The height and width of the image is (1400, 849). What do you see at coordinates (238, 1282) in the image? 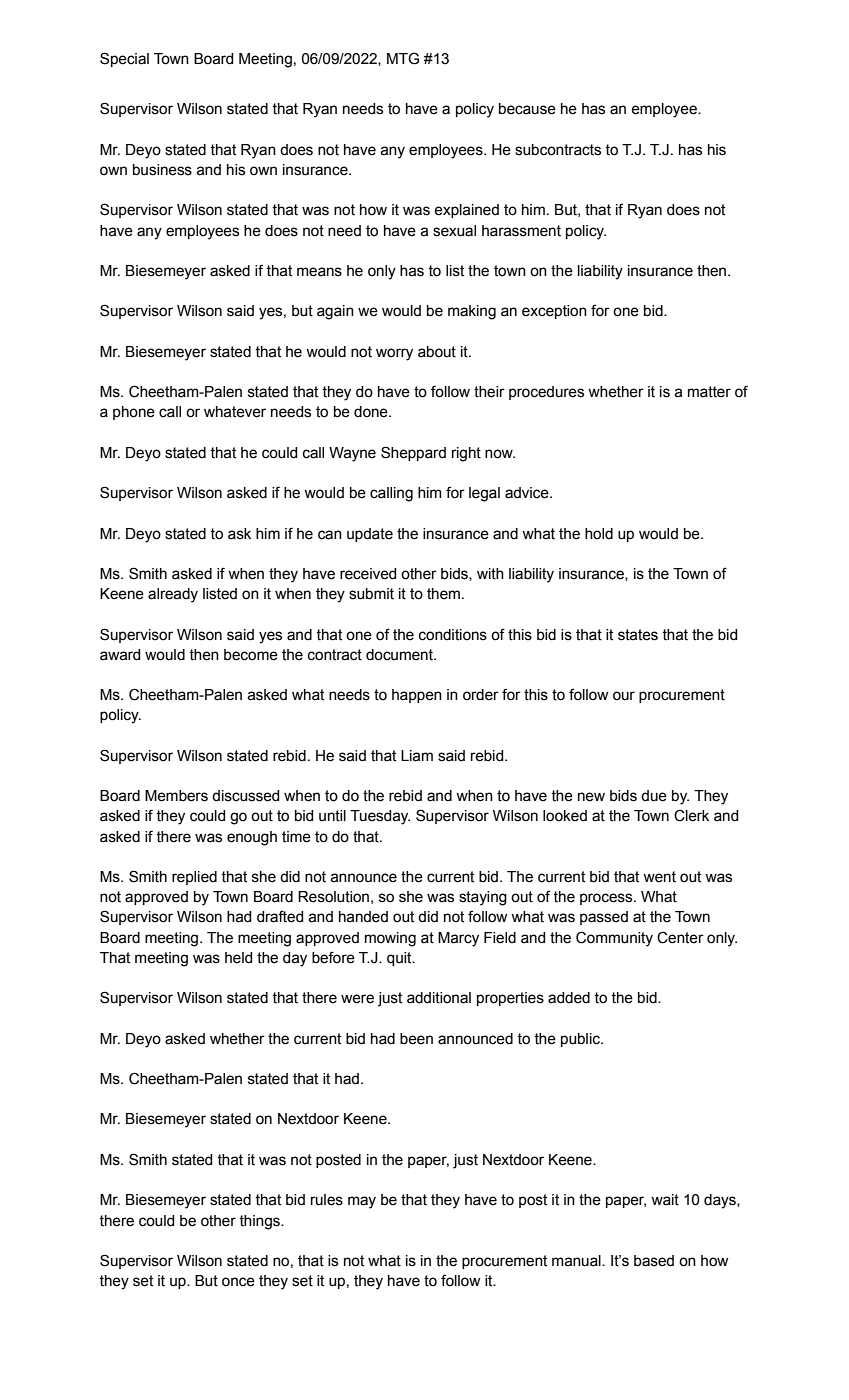
I see `once` at bounding box center [238, 1282].
